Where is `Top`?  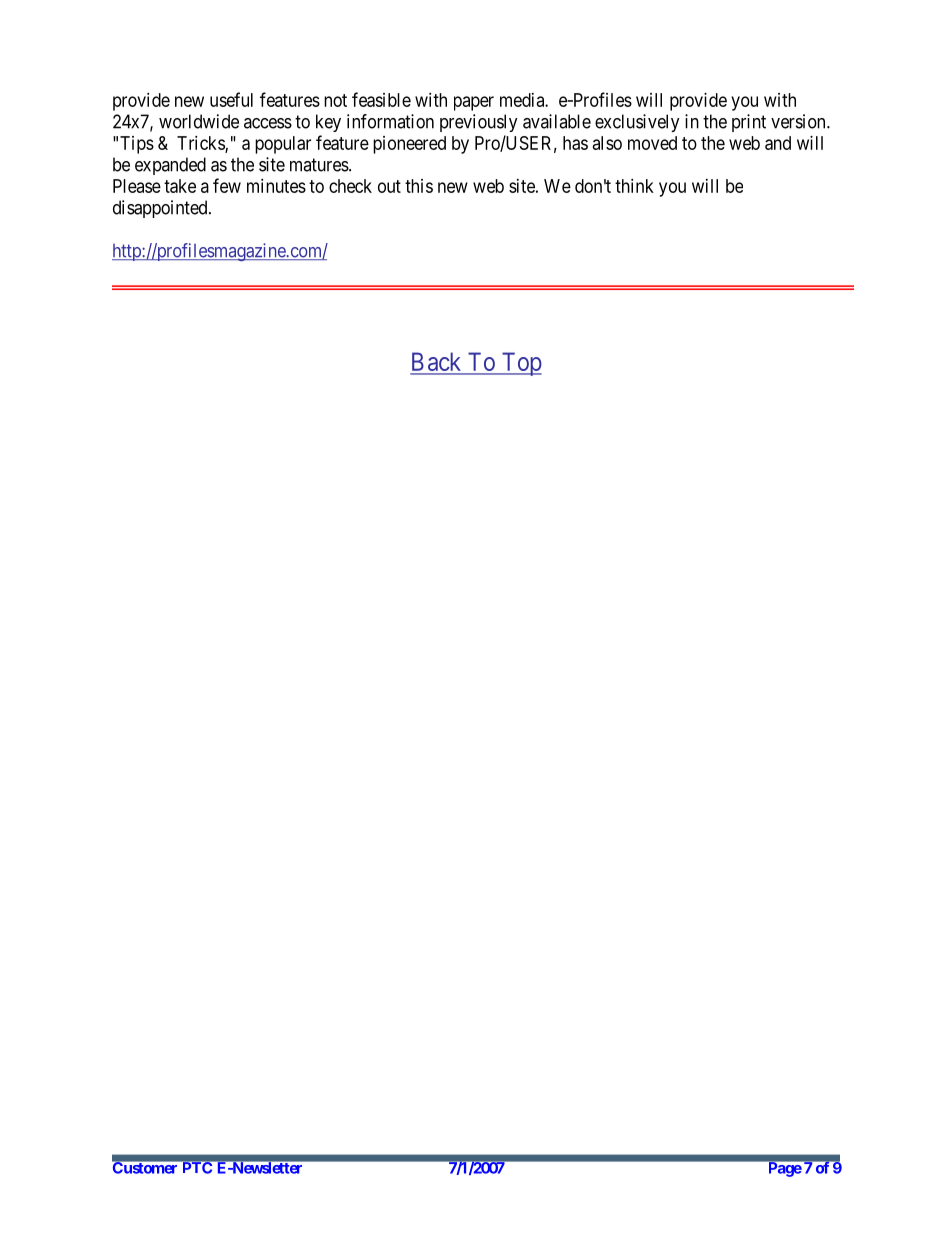
Top is located at coordinates (520, 364).
